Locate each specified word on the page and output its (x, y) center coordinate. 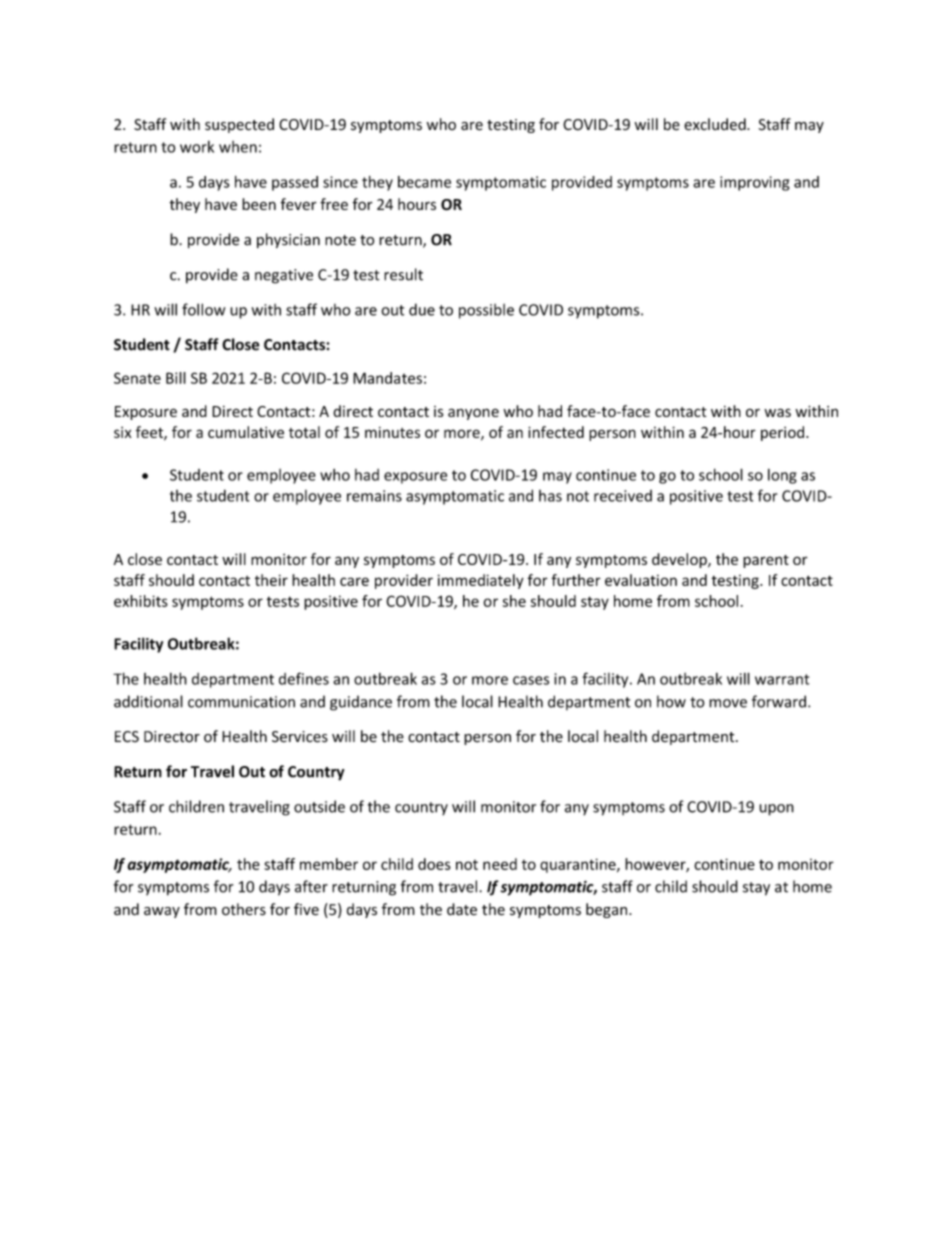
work (197, 147)
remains (374, 496)
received (623, 496)
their (271, 580)
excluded (716, 124)
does (434, 864)
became (424, 182)
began (608, 910)
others (244, 909)
